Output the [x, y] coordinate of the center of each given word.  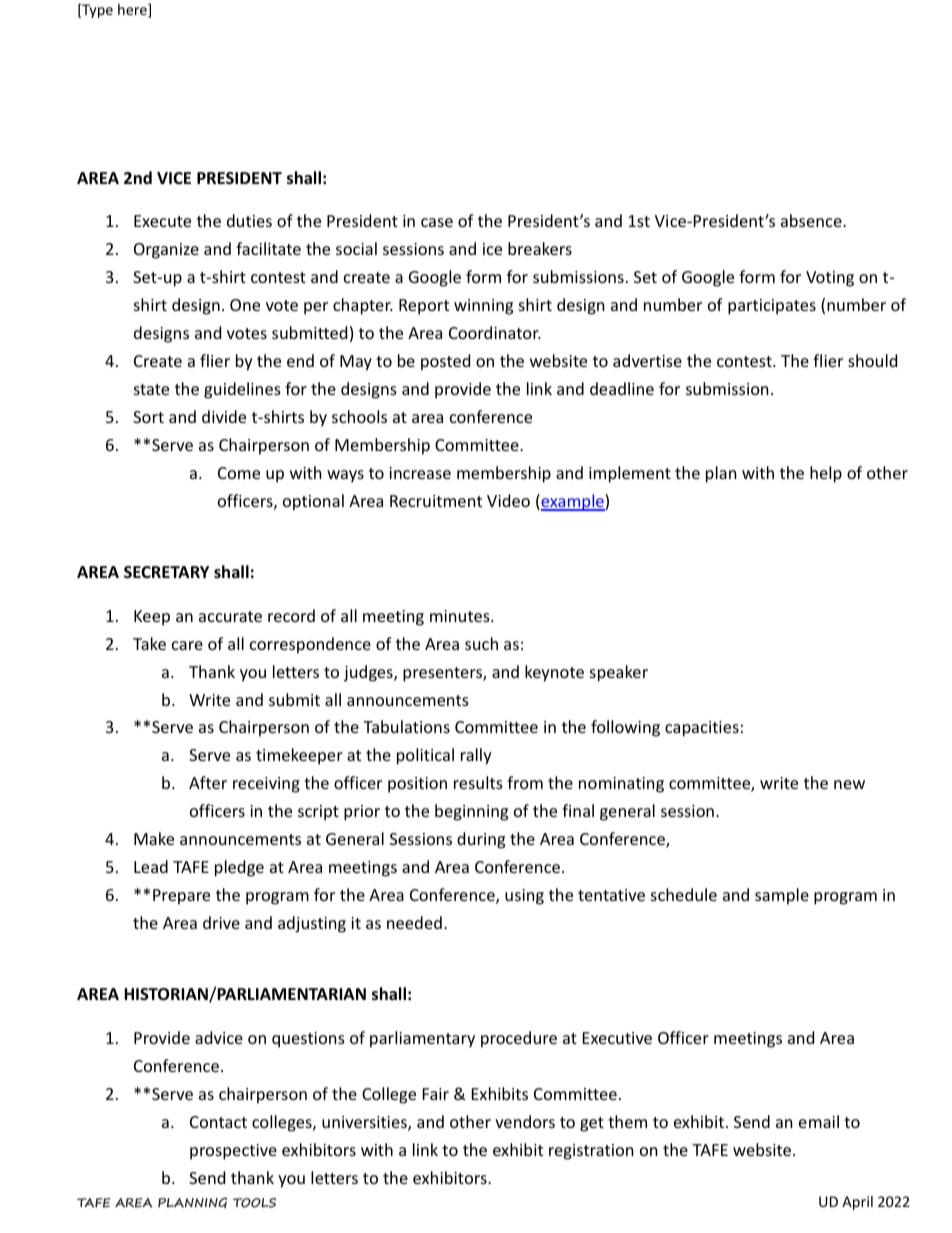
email [819, 1121]
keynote [554, 673]
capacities [702, 729]
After [208, 782]
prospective [233, 1152]
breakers [540, 248]
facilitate [268, 248]
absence [812, 220]
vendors [525, 1121]
